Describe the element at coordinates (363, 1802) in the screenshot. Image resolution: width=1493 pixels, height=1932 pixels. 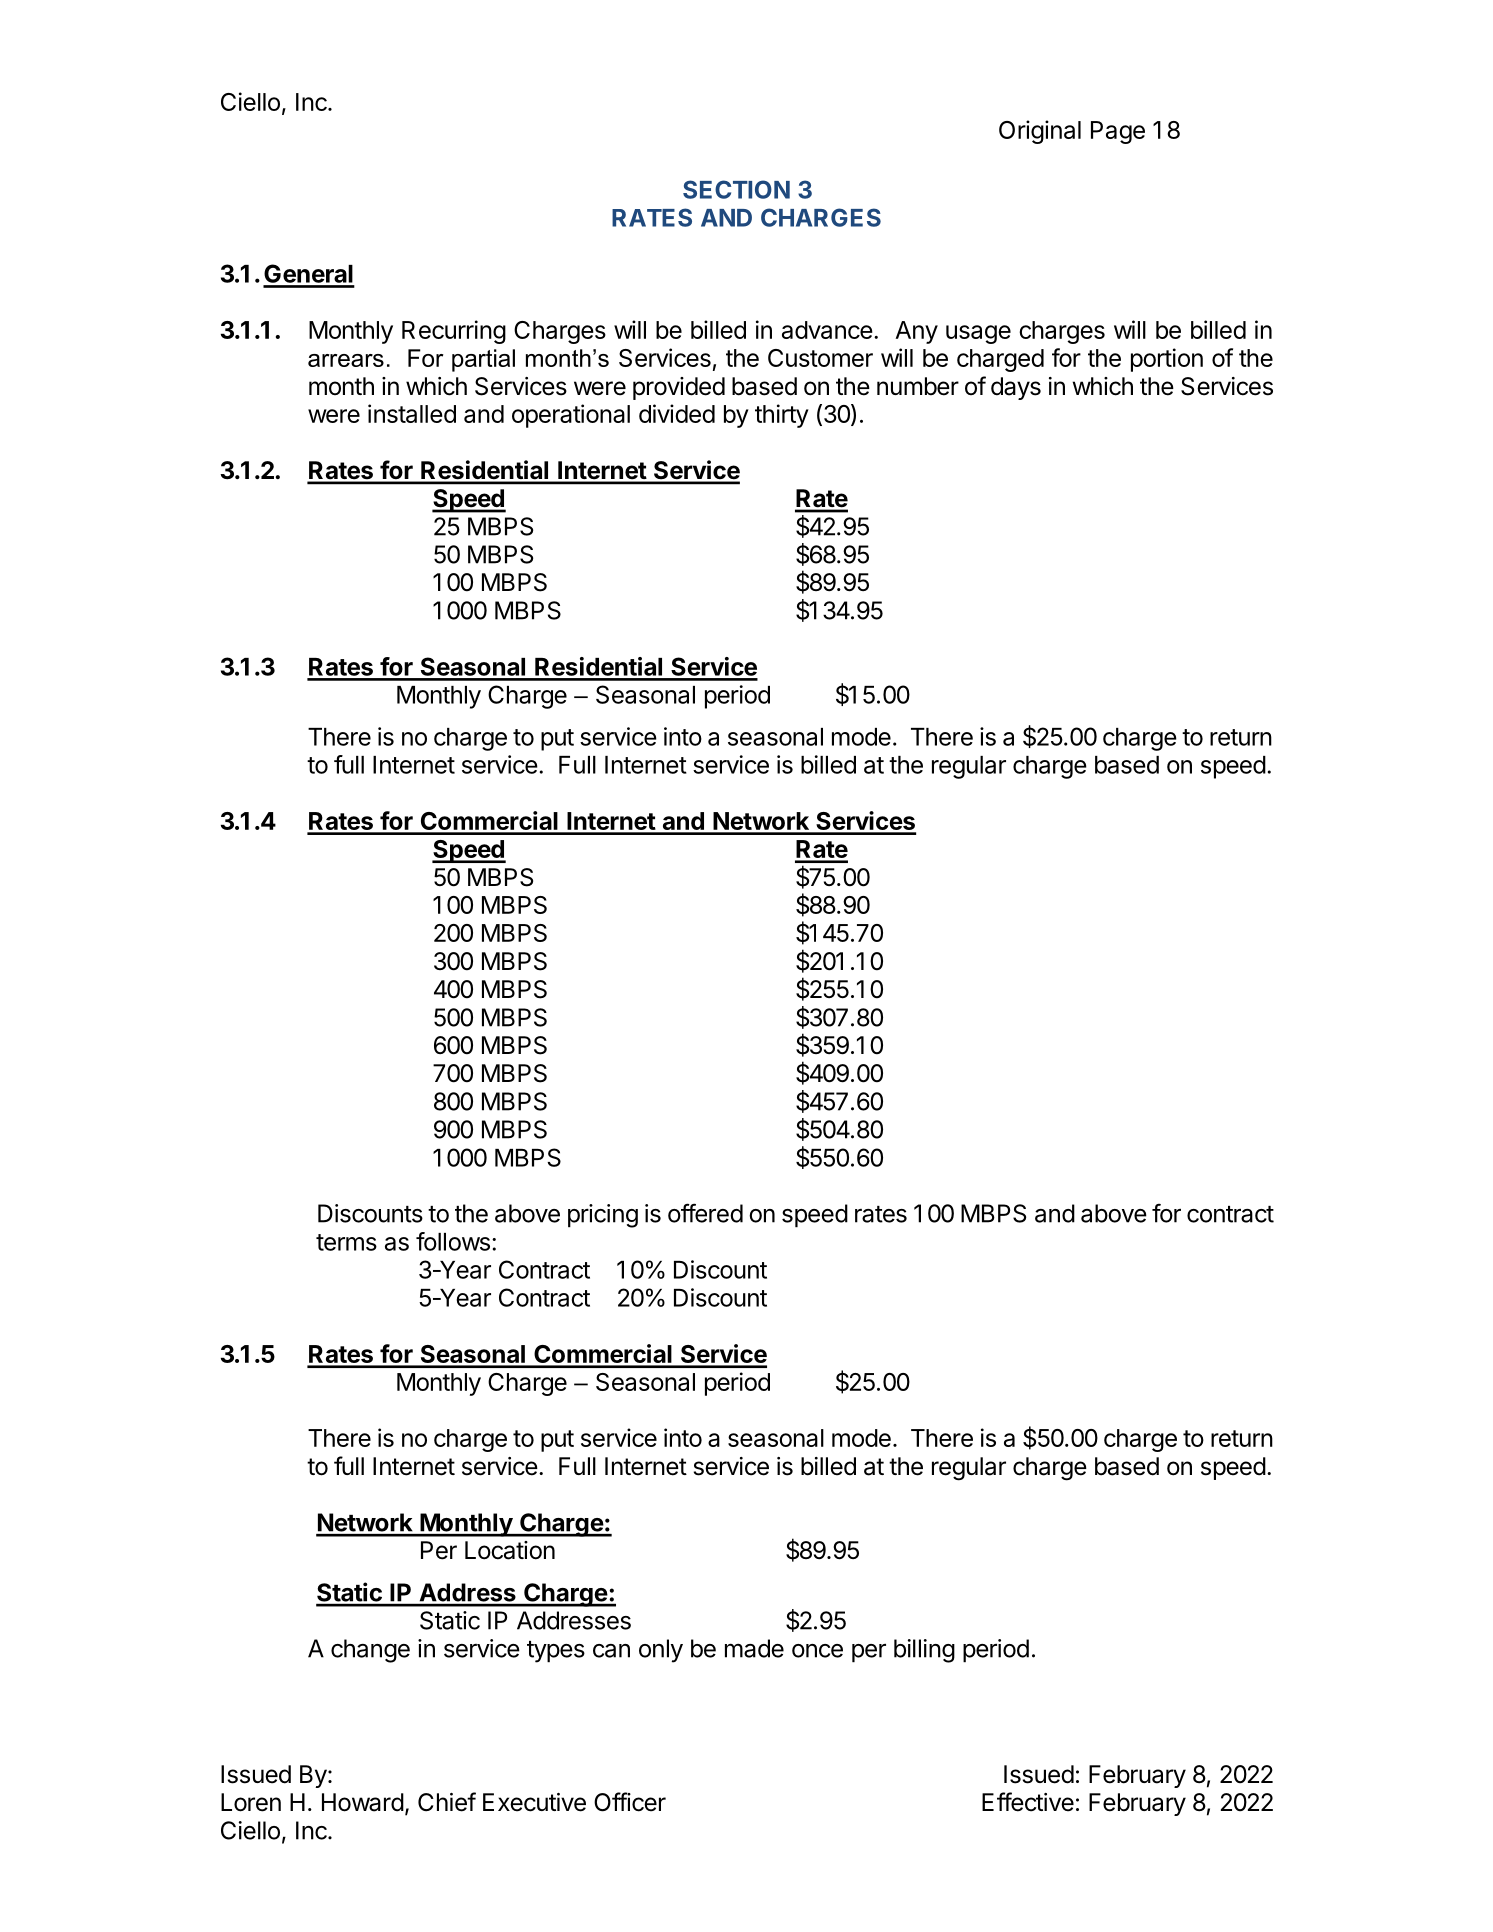
I see `Howard` at that location.
